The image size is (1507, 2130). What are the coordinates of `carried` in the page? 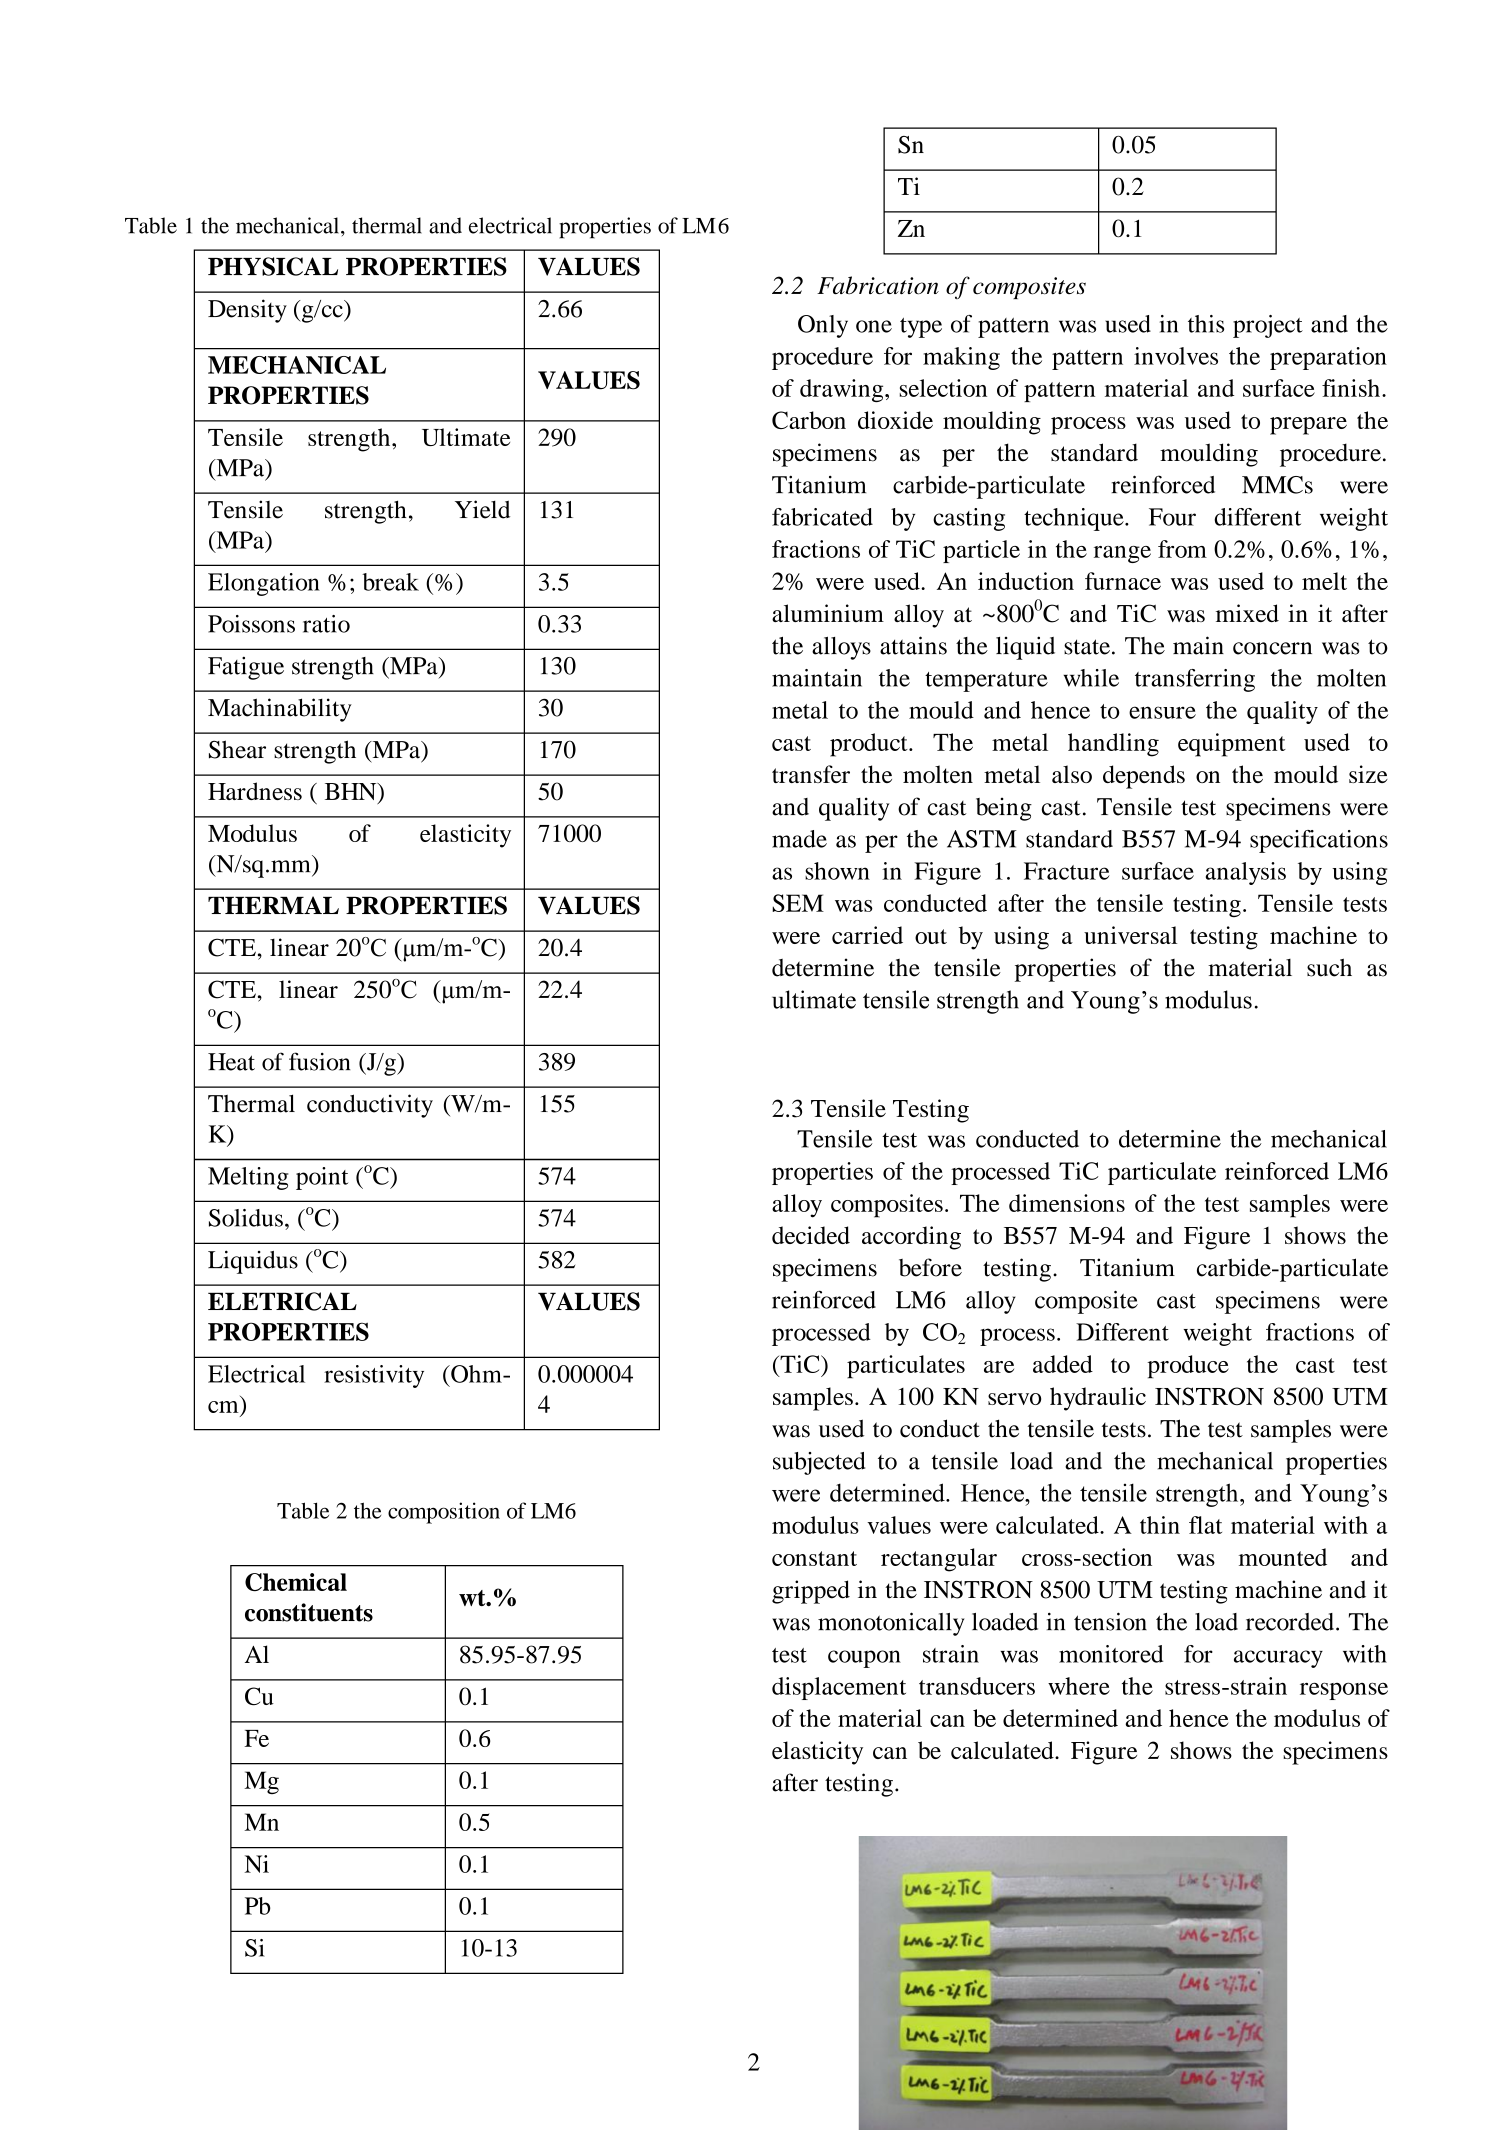 It's located at (867, 935).
